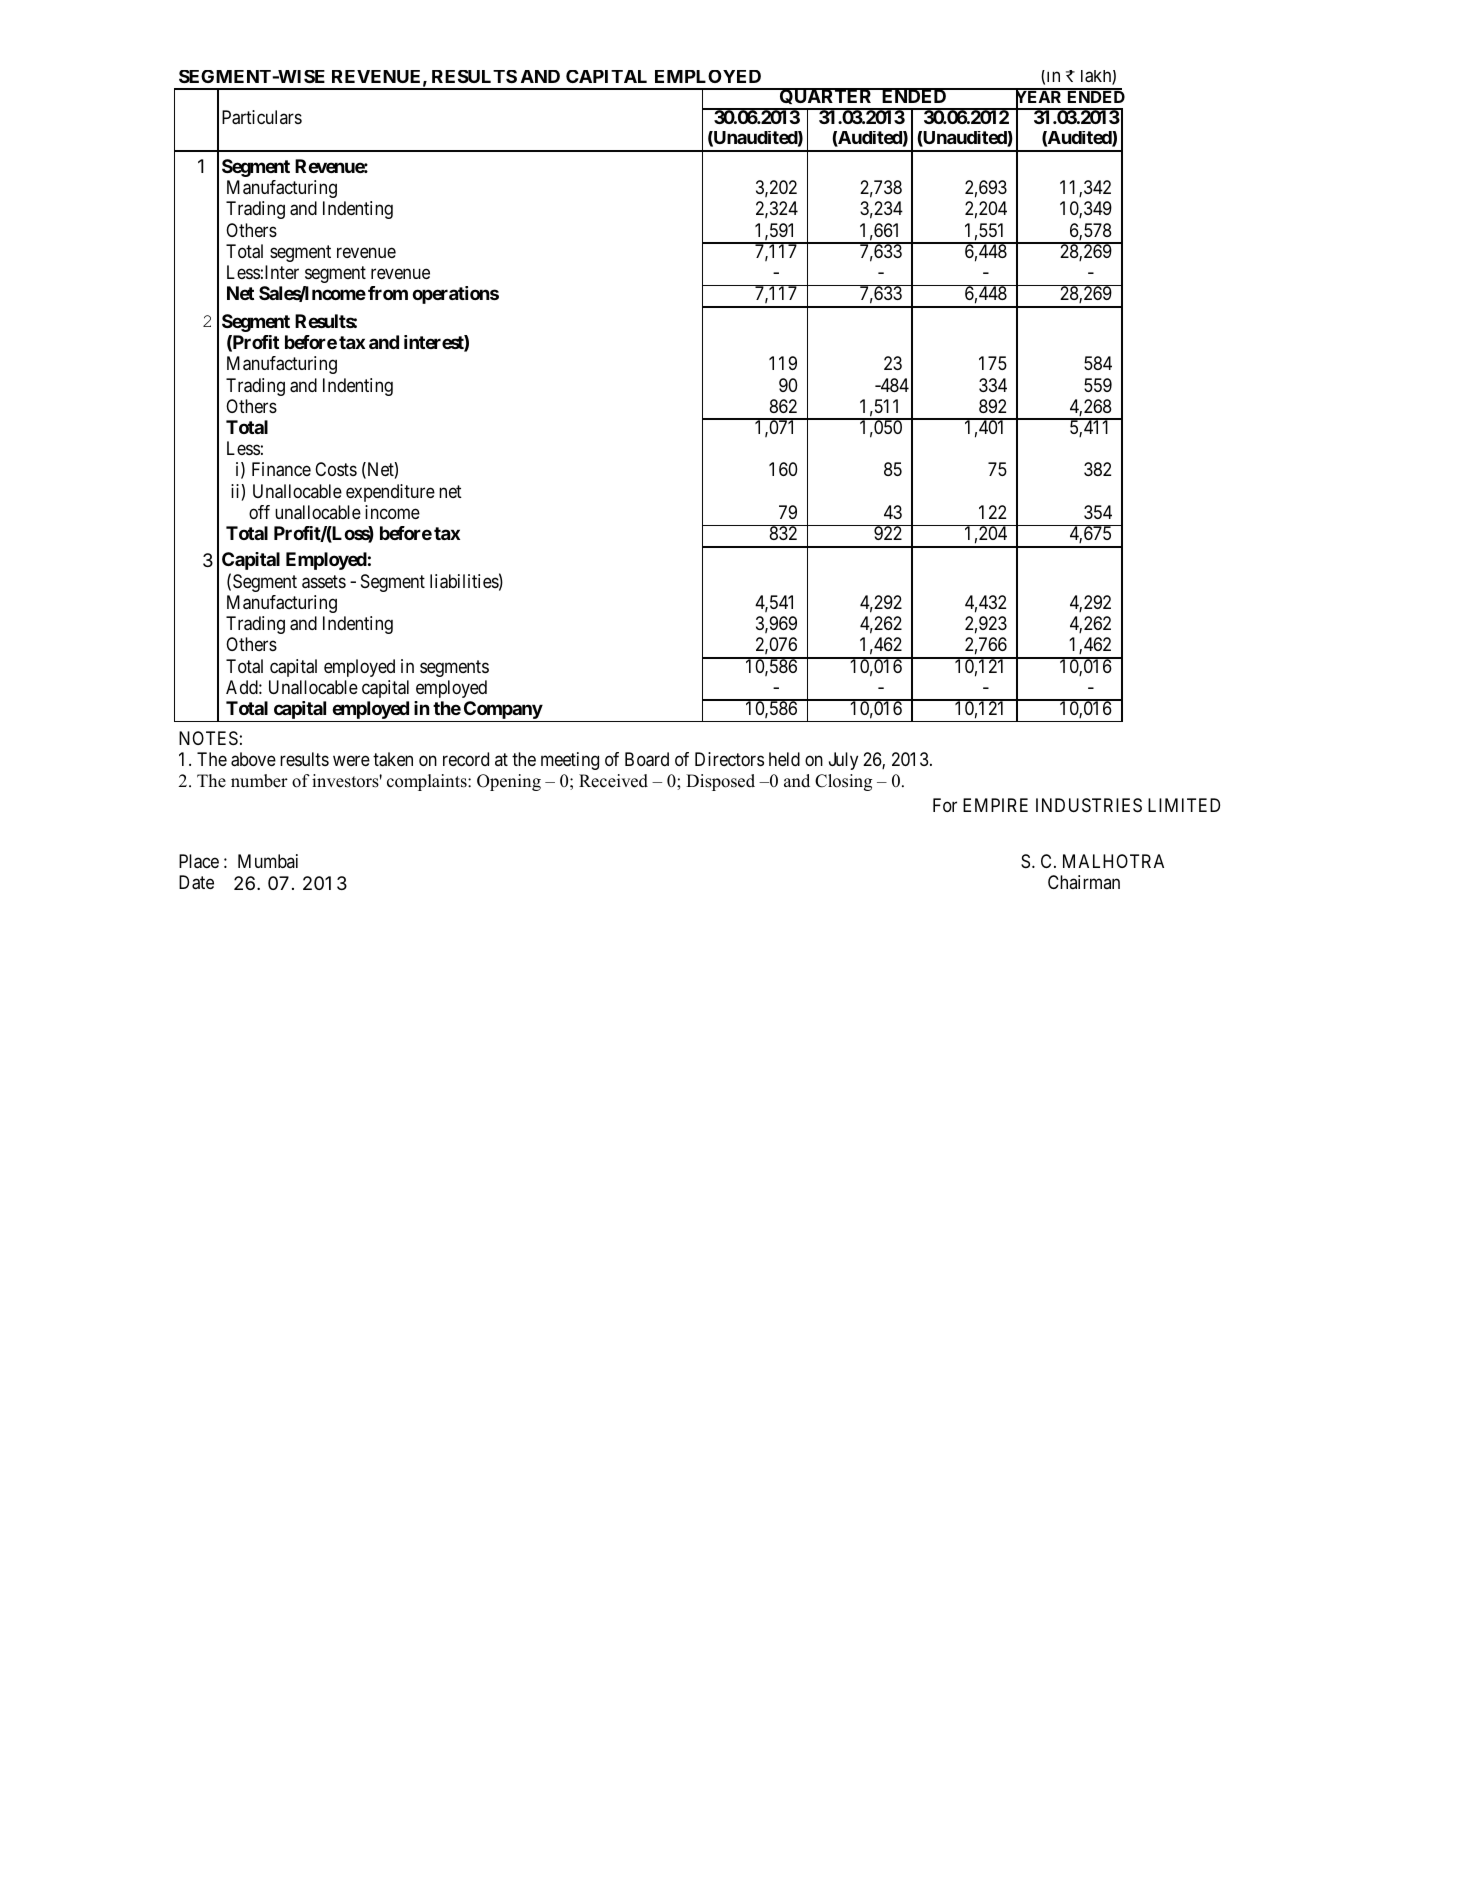 The height and width of the screenshot is (1894, 1464). I want to click on Particulars, so click(262, 117).
